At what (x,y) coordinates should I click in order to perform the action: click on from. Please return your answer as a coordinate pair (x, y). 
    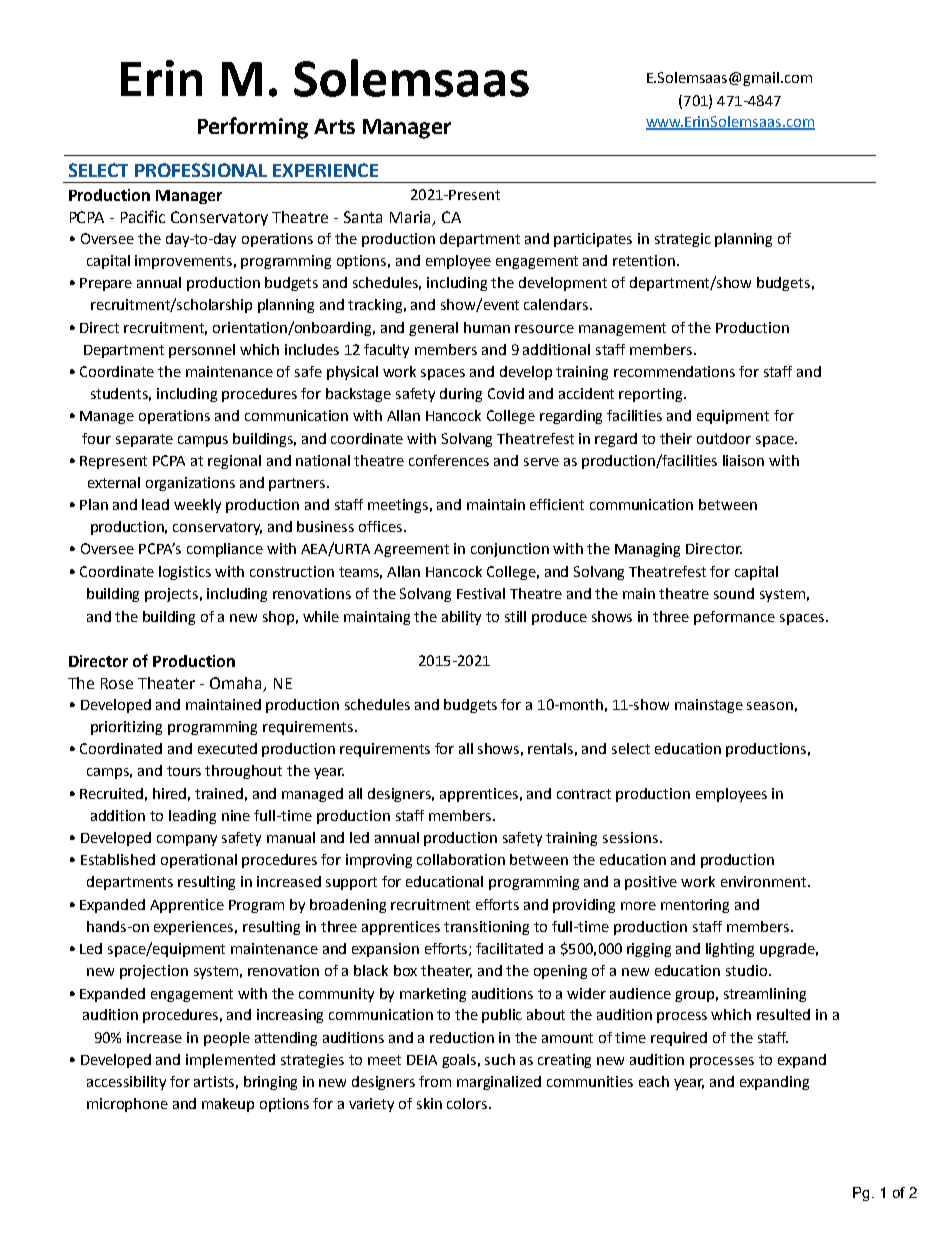
    Looking at the image, I should click on (435, 1081).
